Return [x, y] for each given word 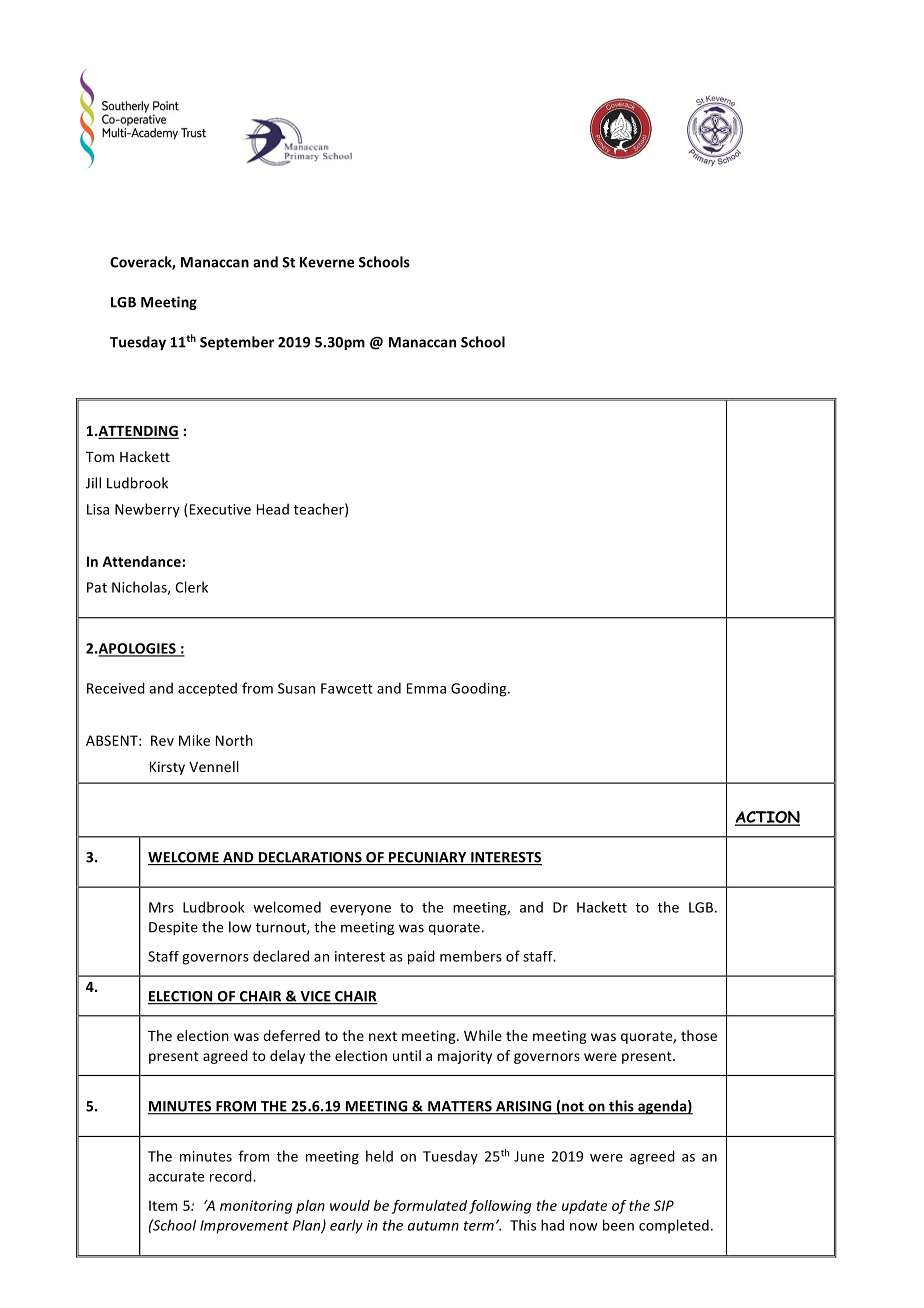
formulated [429, 1207]
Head [273, 509]
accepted [207, 689]
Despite [173, 928]
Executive [220, 509]
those [699, 1035]
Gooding [480, 689]
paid [421, 957]
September [237, 343]
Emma [426, 688]
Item [163, 1205]
